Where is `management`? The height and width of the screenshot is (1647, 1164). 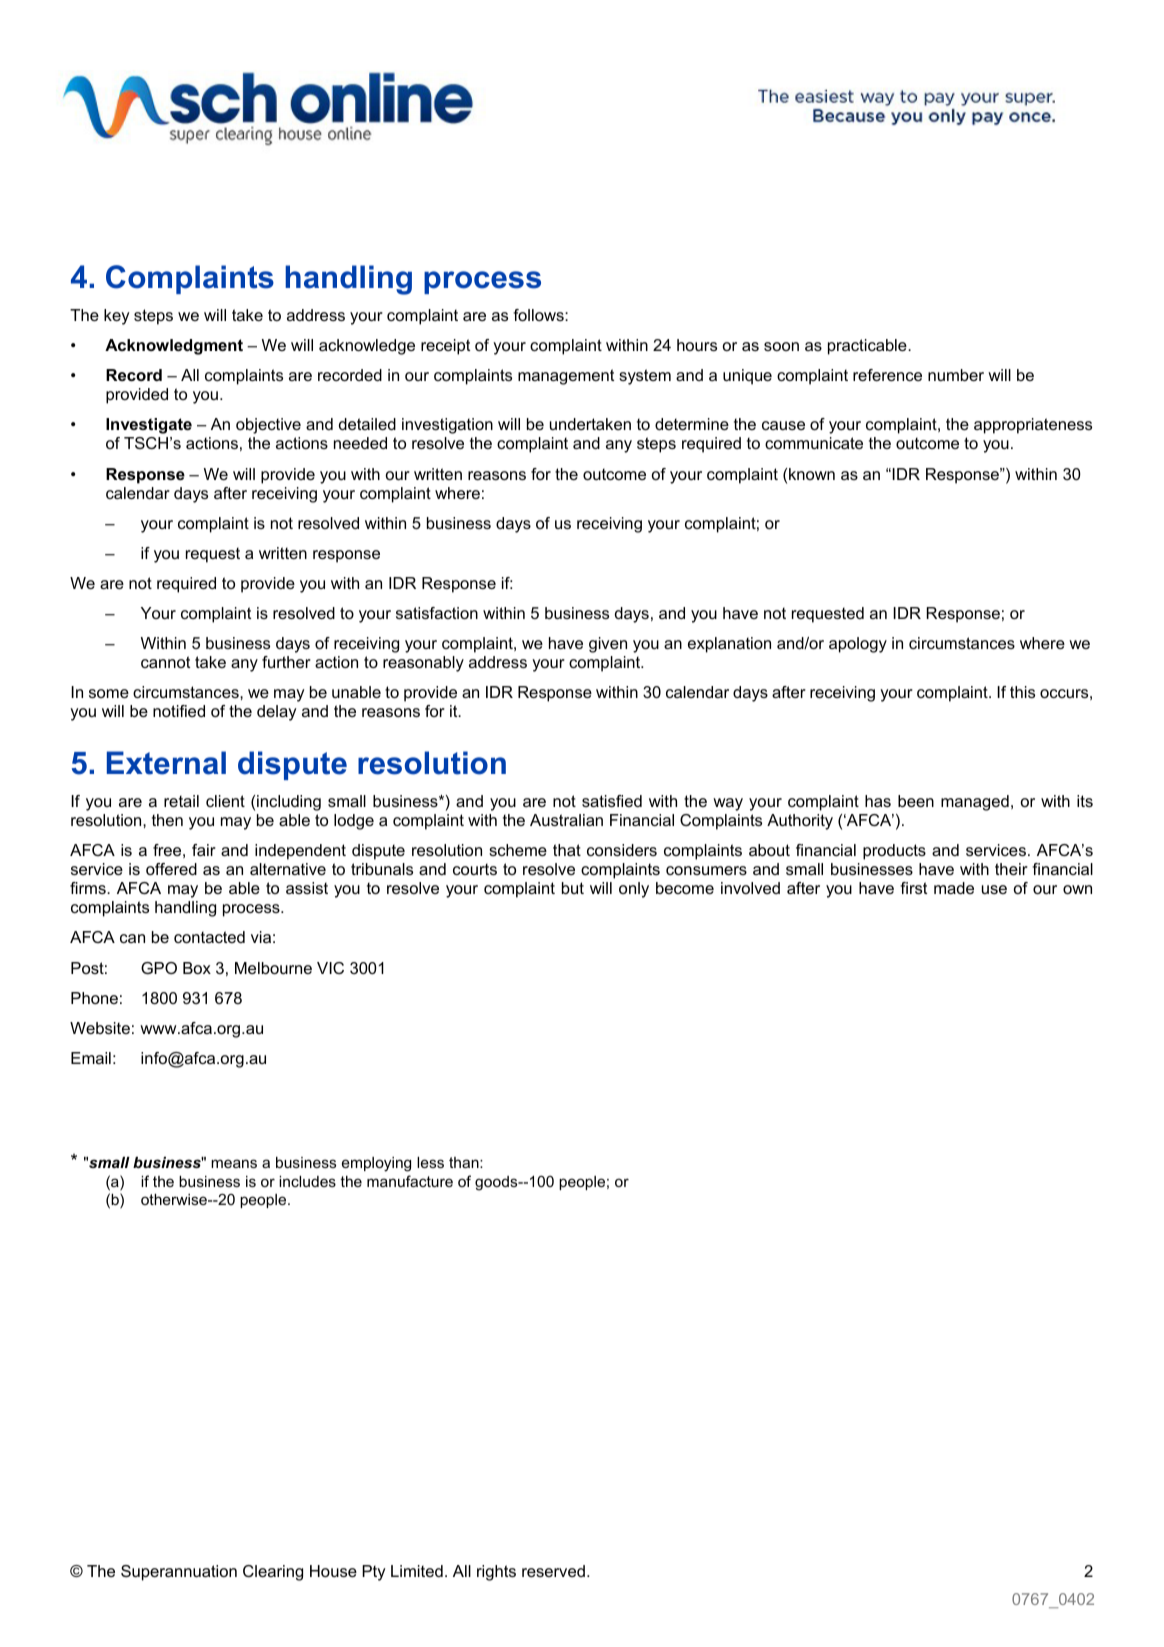
management is located at coordinates (566, 377).
